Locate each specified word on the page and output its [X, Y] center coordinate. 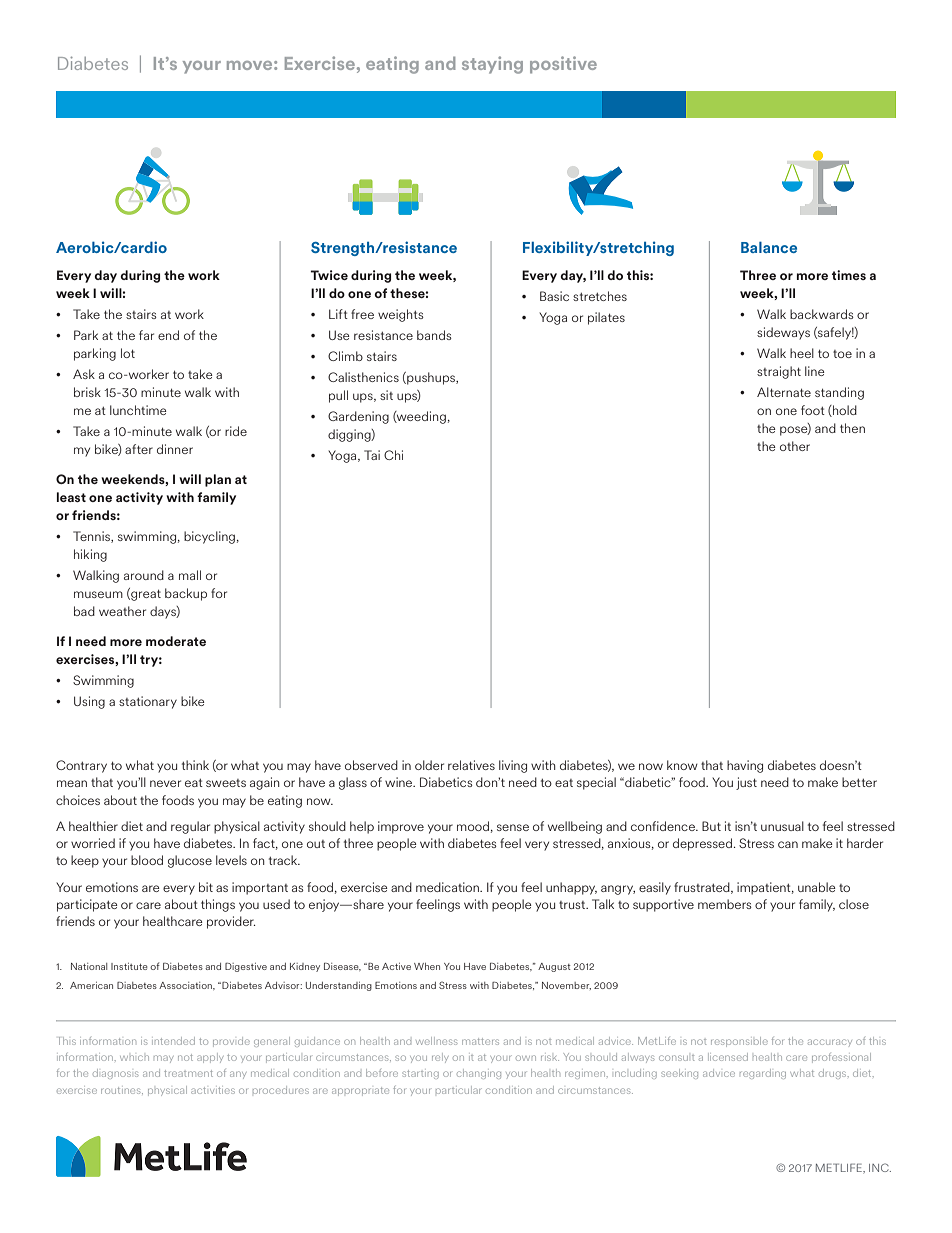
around [144, 575]
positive [563, 65]
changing [479, 1074]
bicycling [209, 537]
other [795, 446]
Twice [329, 275]
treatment [188, 1073]
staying [492, 65]
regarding [763, 1074]
